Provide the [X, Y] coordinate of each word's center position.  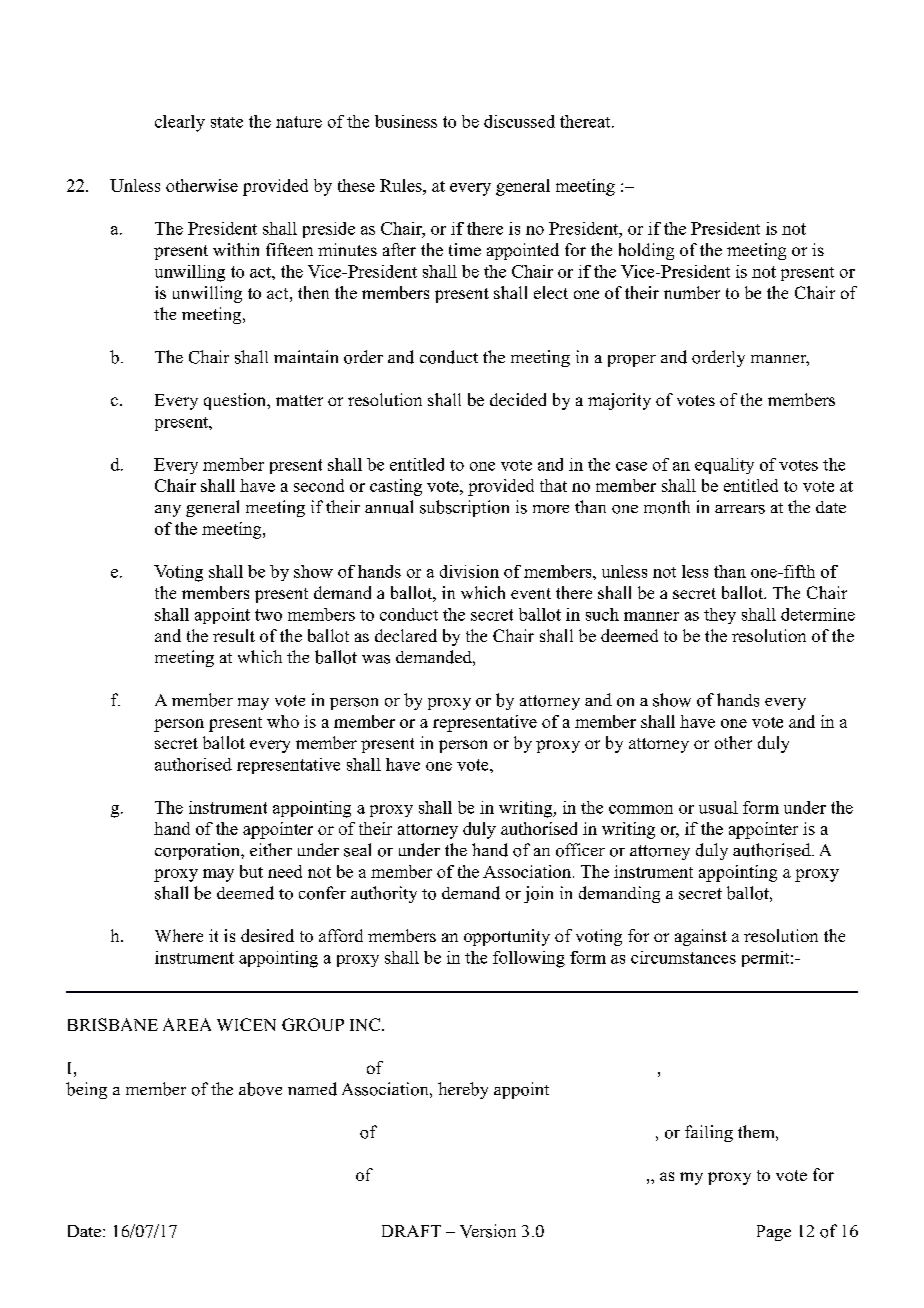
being [86, 1090]
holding [646, 251]
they [720, 616]
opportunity [507, 937]
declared [406, 635]
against [701, 937]
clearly [180, 123]
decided [518, 399]
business [406, 121]
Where [179, 935]
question [236, 401]
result [234, 635]
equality [724, 466]
